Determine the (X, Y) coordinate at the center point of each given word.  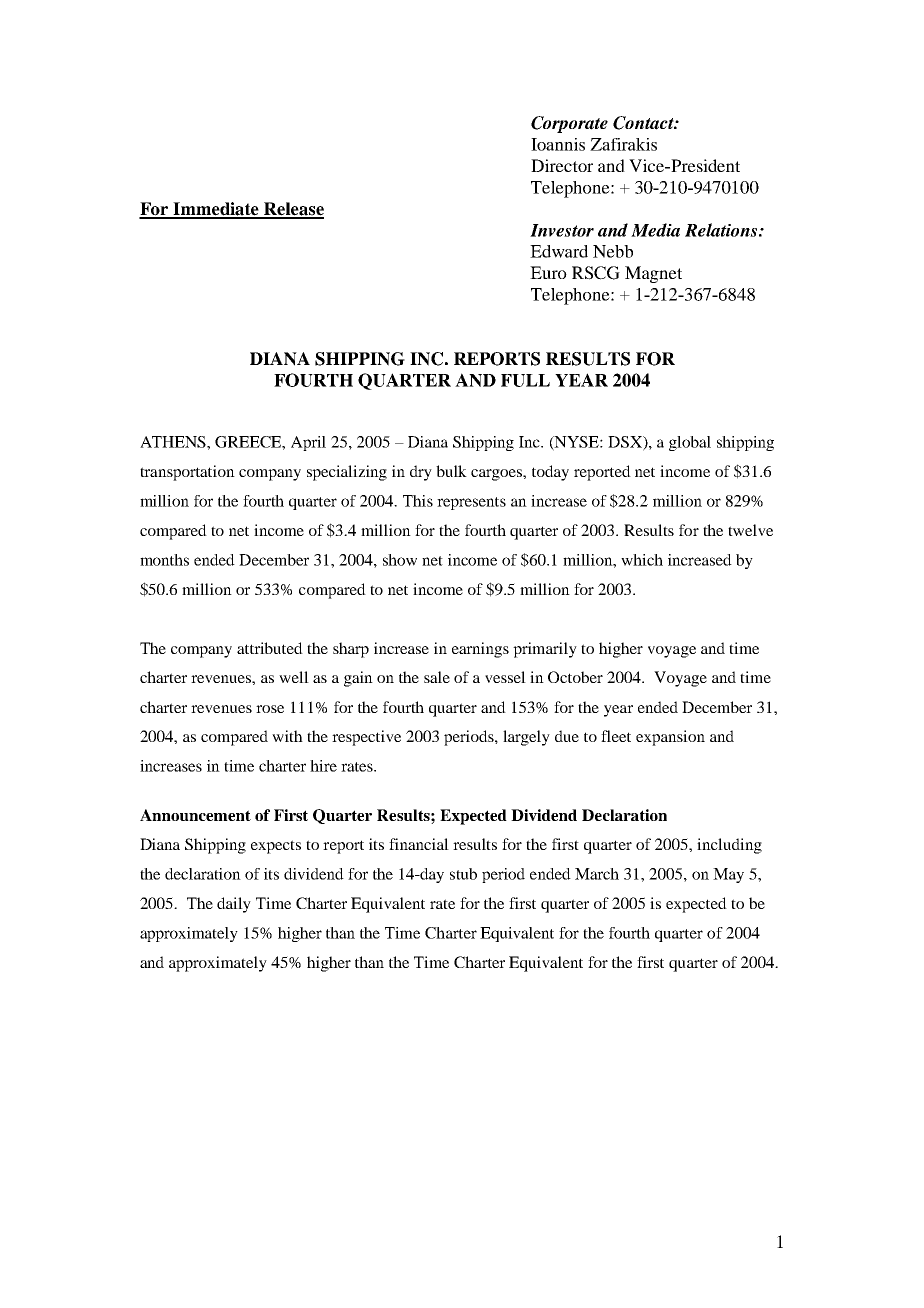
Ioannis (558, 144)
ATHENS (174, 442)
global (690, 443)
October (575, 677)
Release (293, 210)
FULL (525, 380)
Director (562, 165)
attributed (270, 648)
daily (234, 905)
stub (463, 874)
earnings (480, 650)
